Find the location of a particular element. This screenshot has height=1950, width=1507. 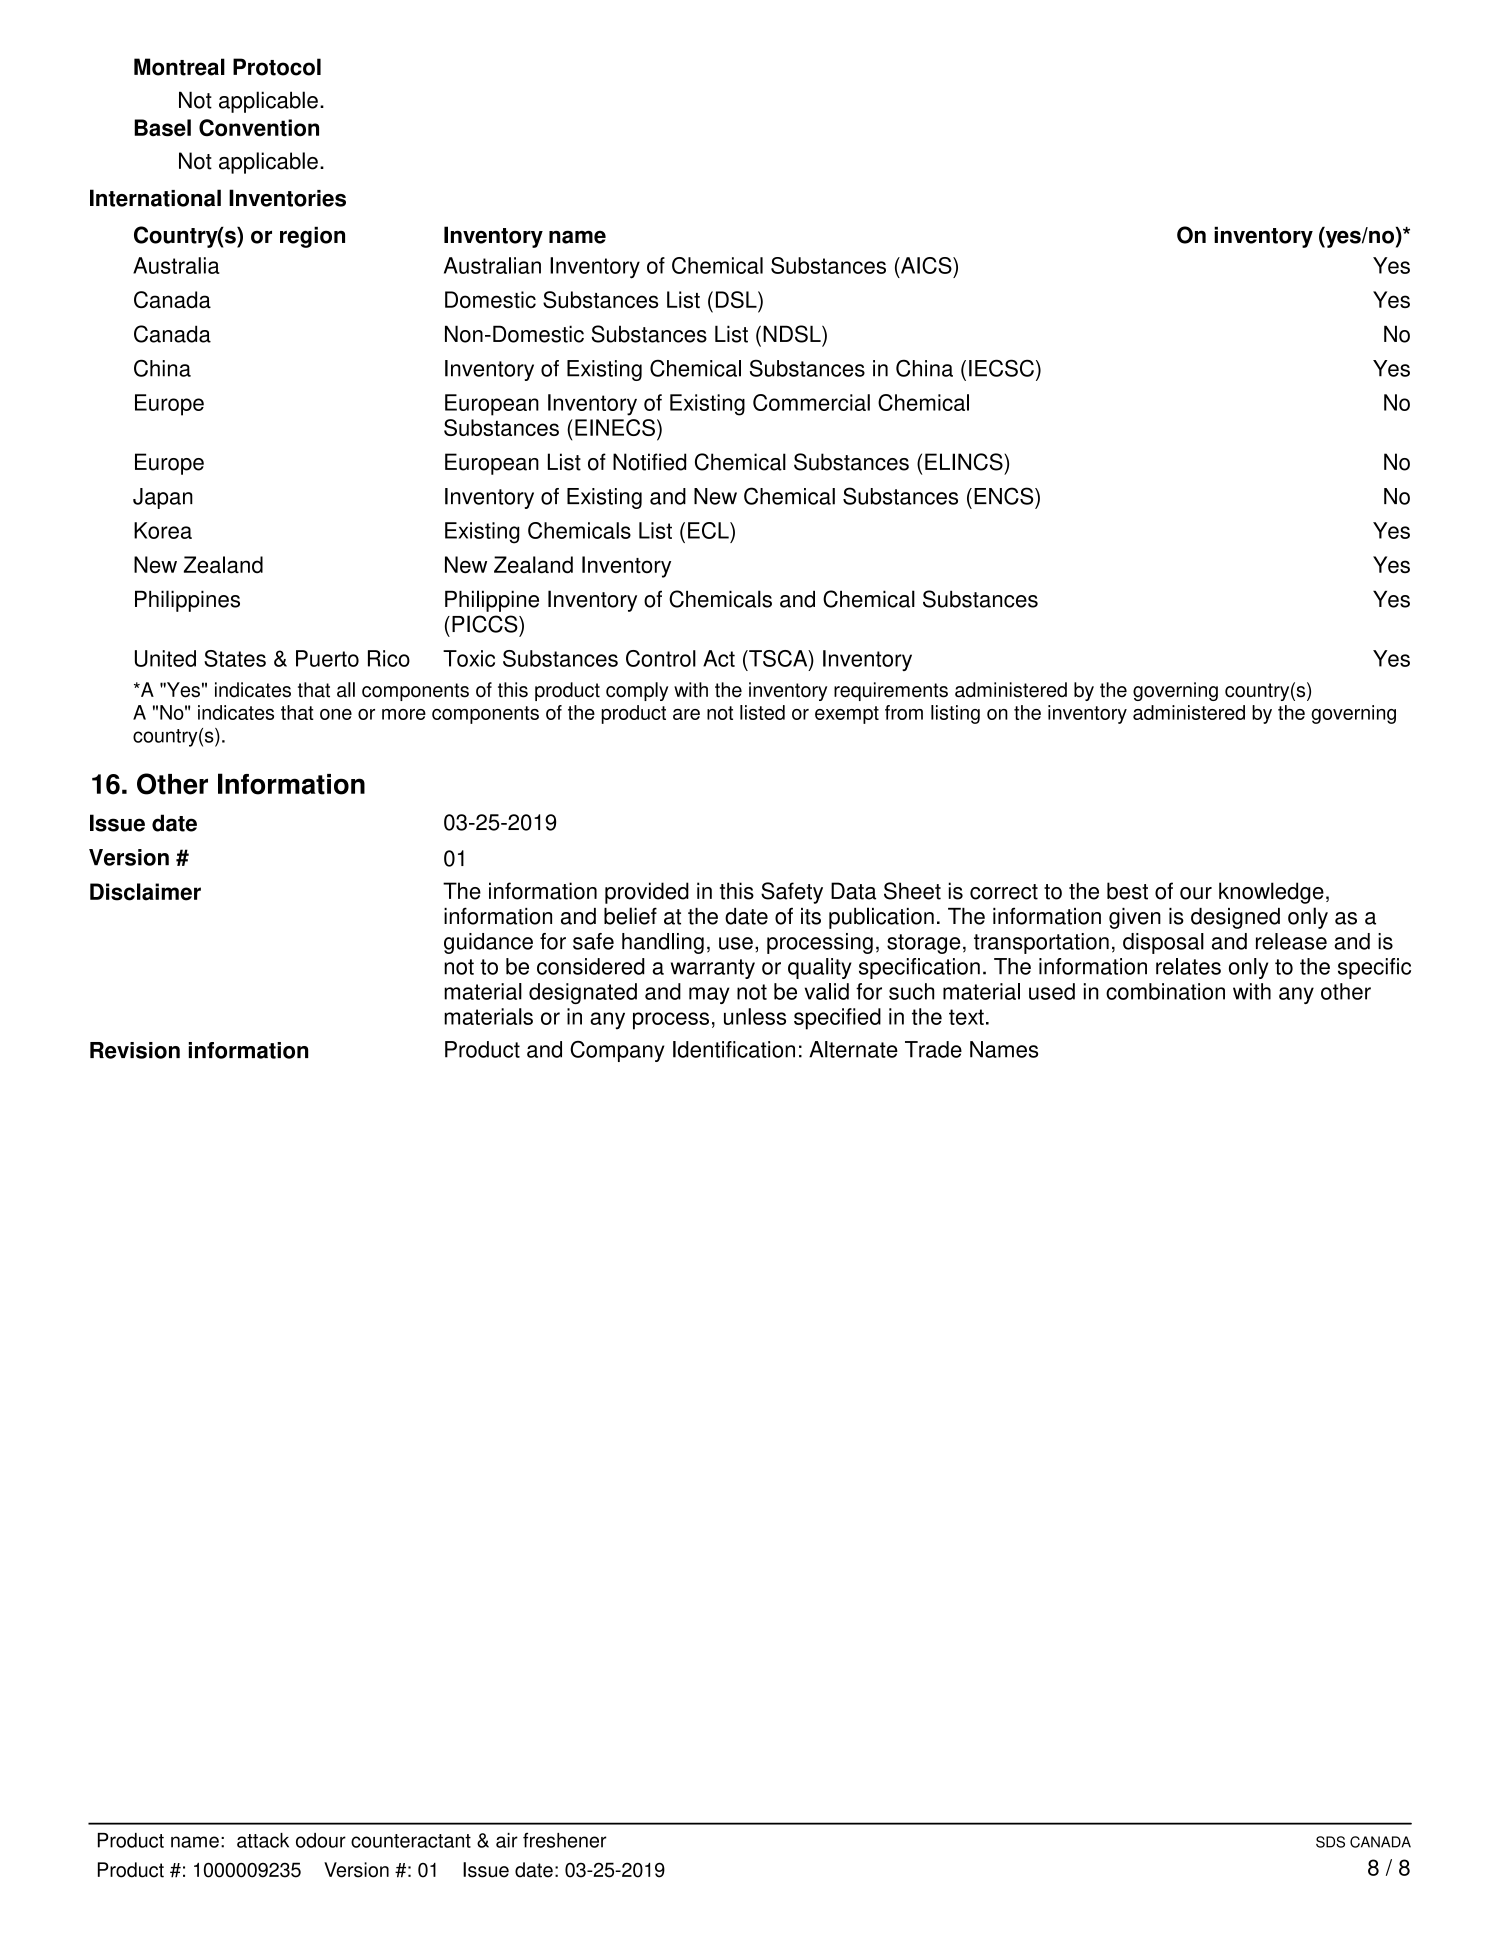

EINECS is located at coordinates (615, 427).
